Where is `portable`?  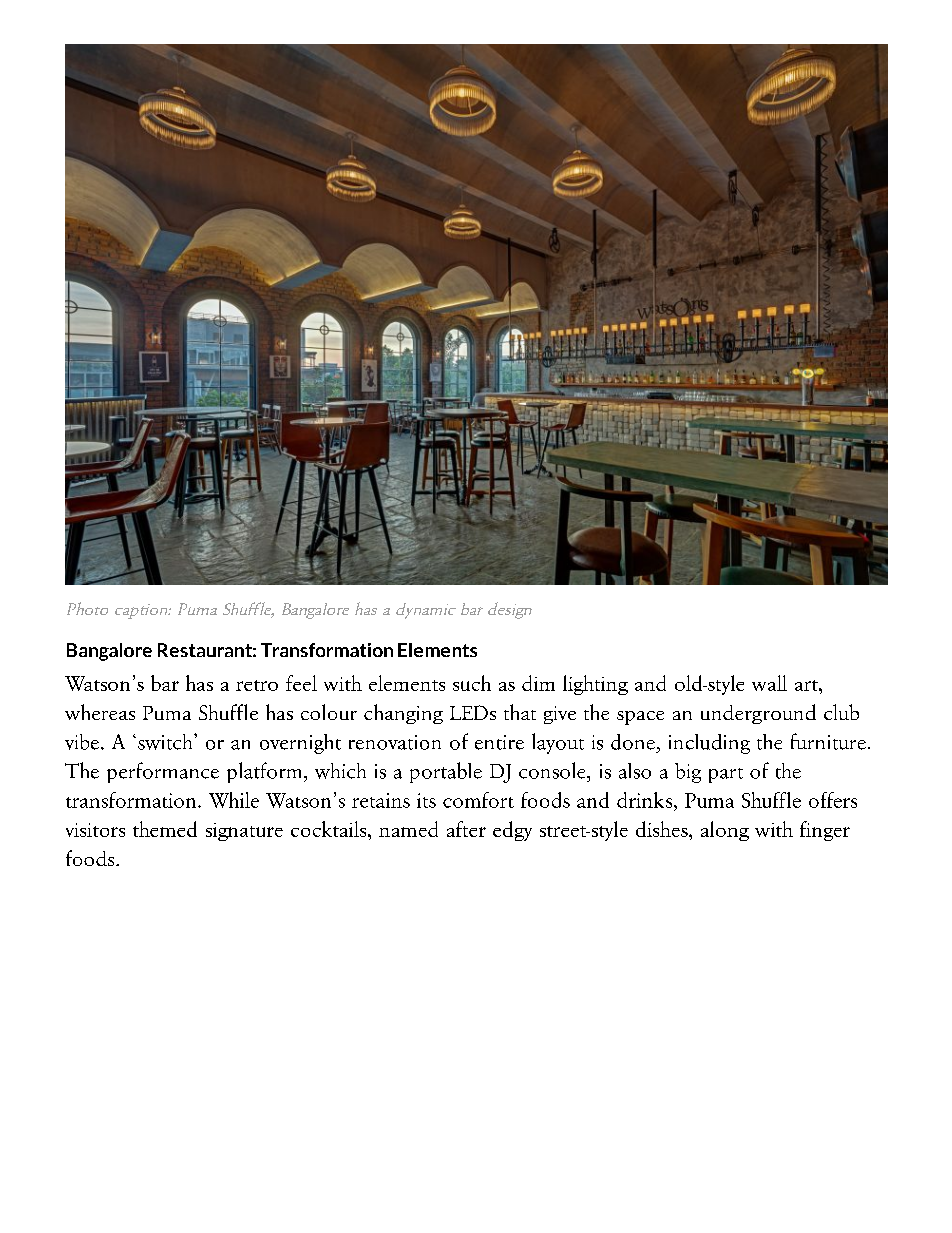 portable is located at coordinates (446, 772).
